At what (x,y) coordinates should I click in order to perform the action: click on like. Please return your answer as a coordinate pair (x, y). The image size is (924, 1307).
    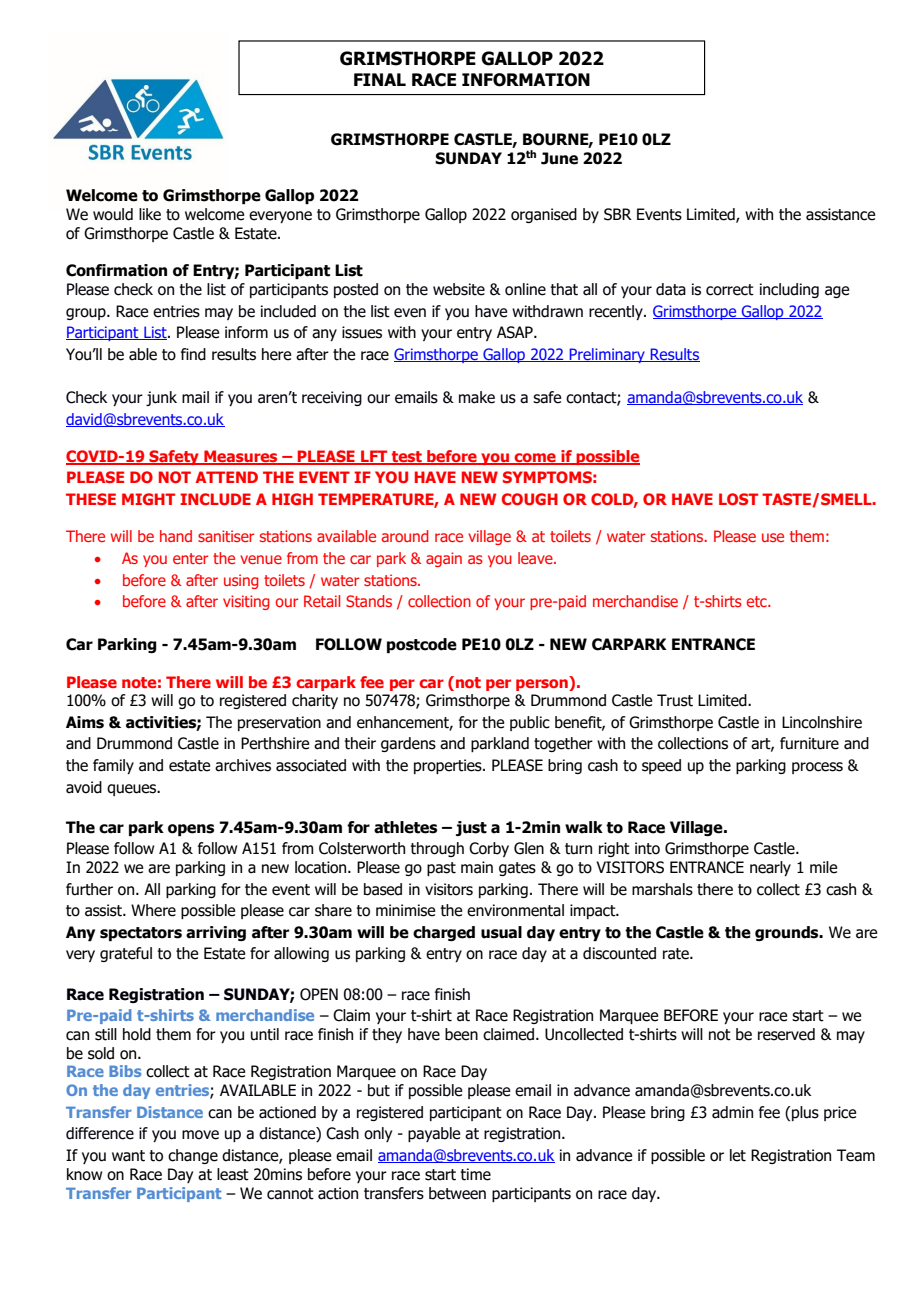
    Looking at the image, I should click on (150, 214).
